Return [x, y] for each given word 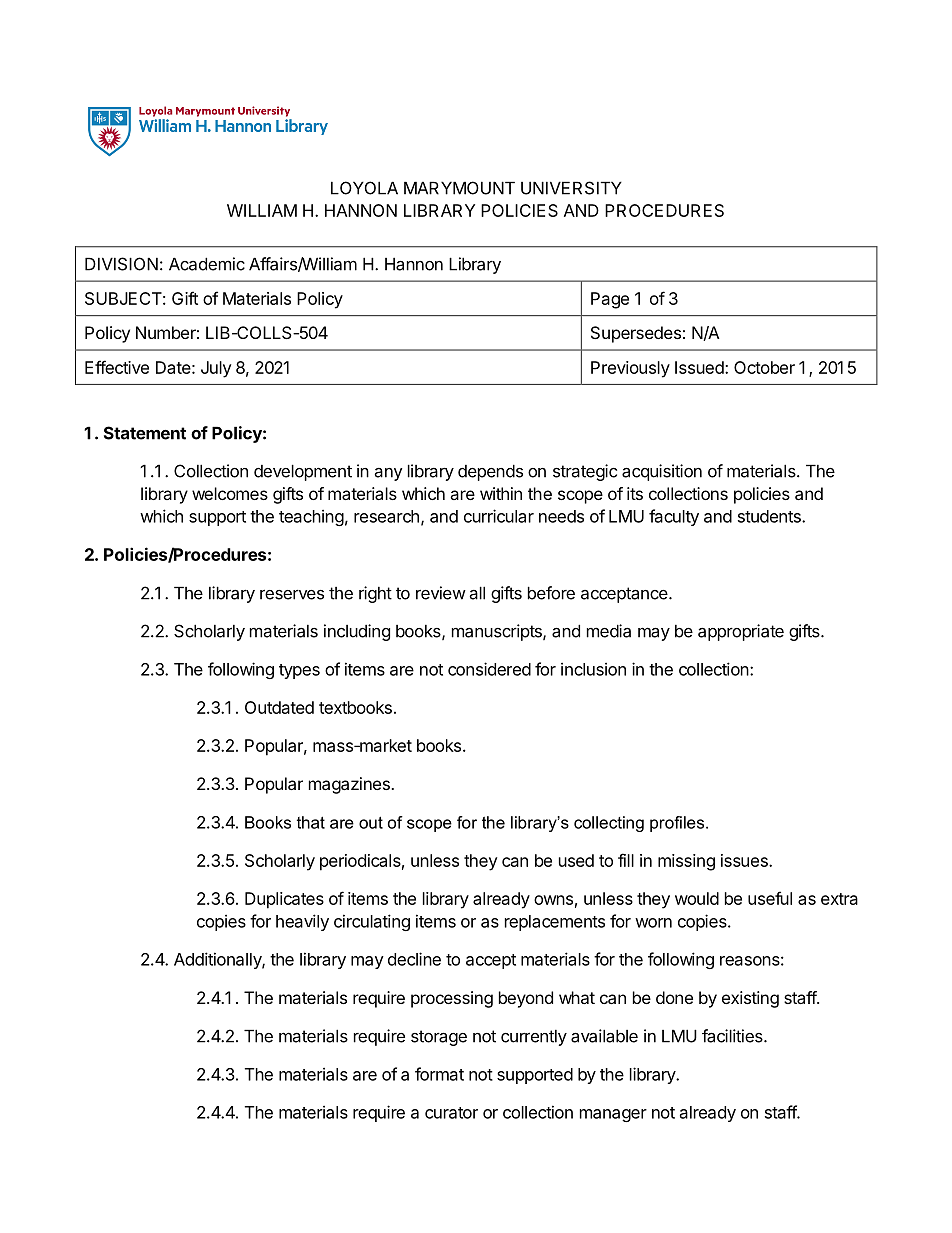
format [439, 1074]
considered [489, 669]
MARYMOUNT [459, 188]
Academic [207, 264]
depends [490, 472]
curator [451, 1113]
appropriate [741, 632]
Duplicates [284, 900]
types [299, 671]
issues [745, 860]
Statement [145, 433]
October [764, 367]
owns [553, 900]
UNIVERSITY [571, 188]
